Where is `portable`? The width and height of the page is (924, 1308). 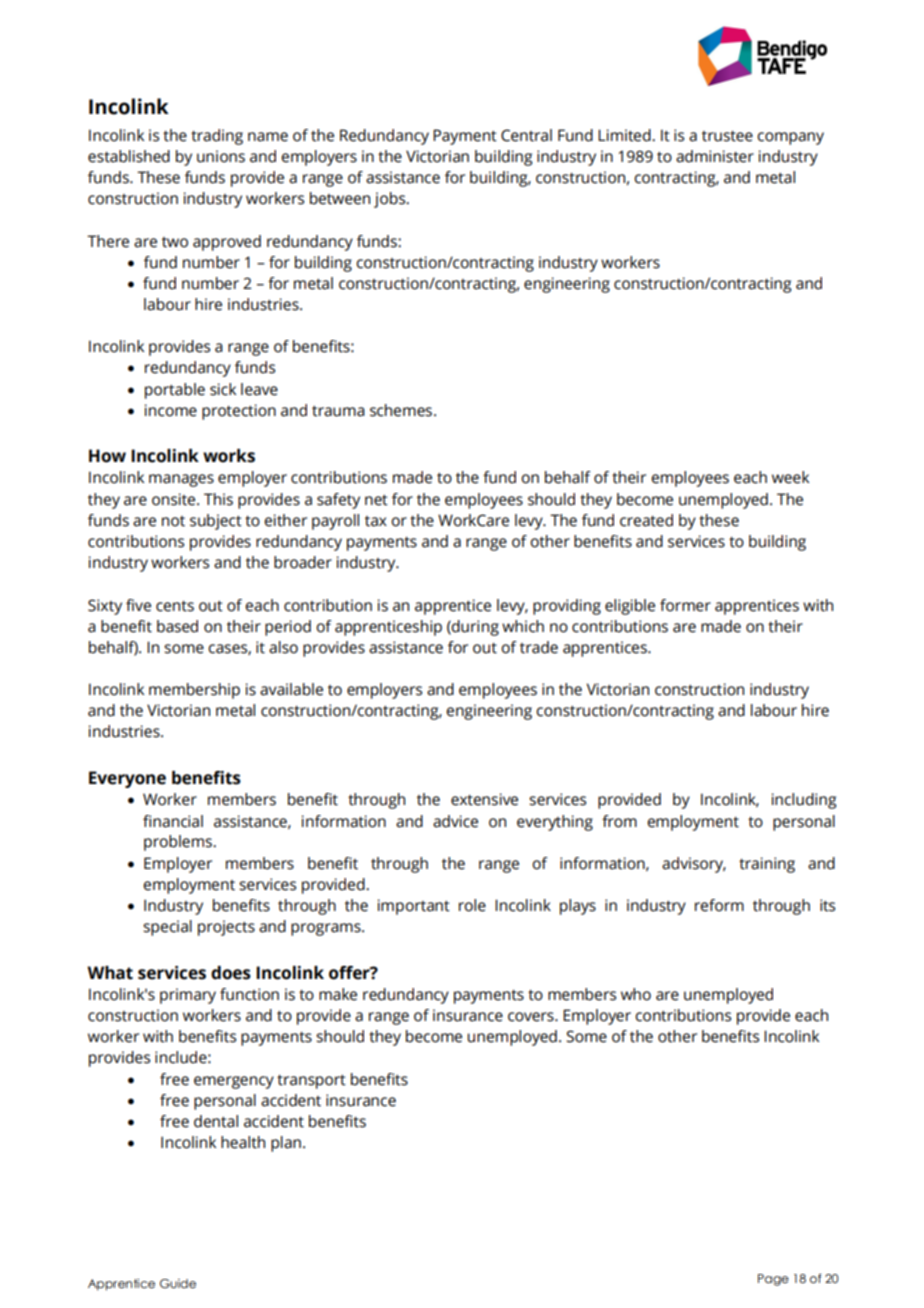 portable is located at coordinates (175, 391).
